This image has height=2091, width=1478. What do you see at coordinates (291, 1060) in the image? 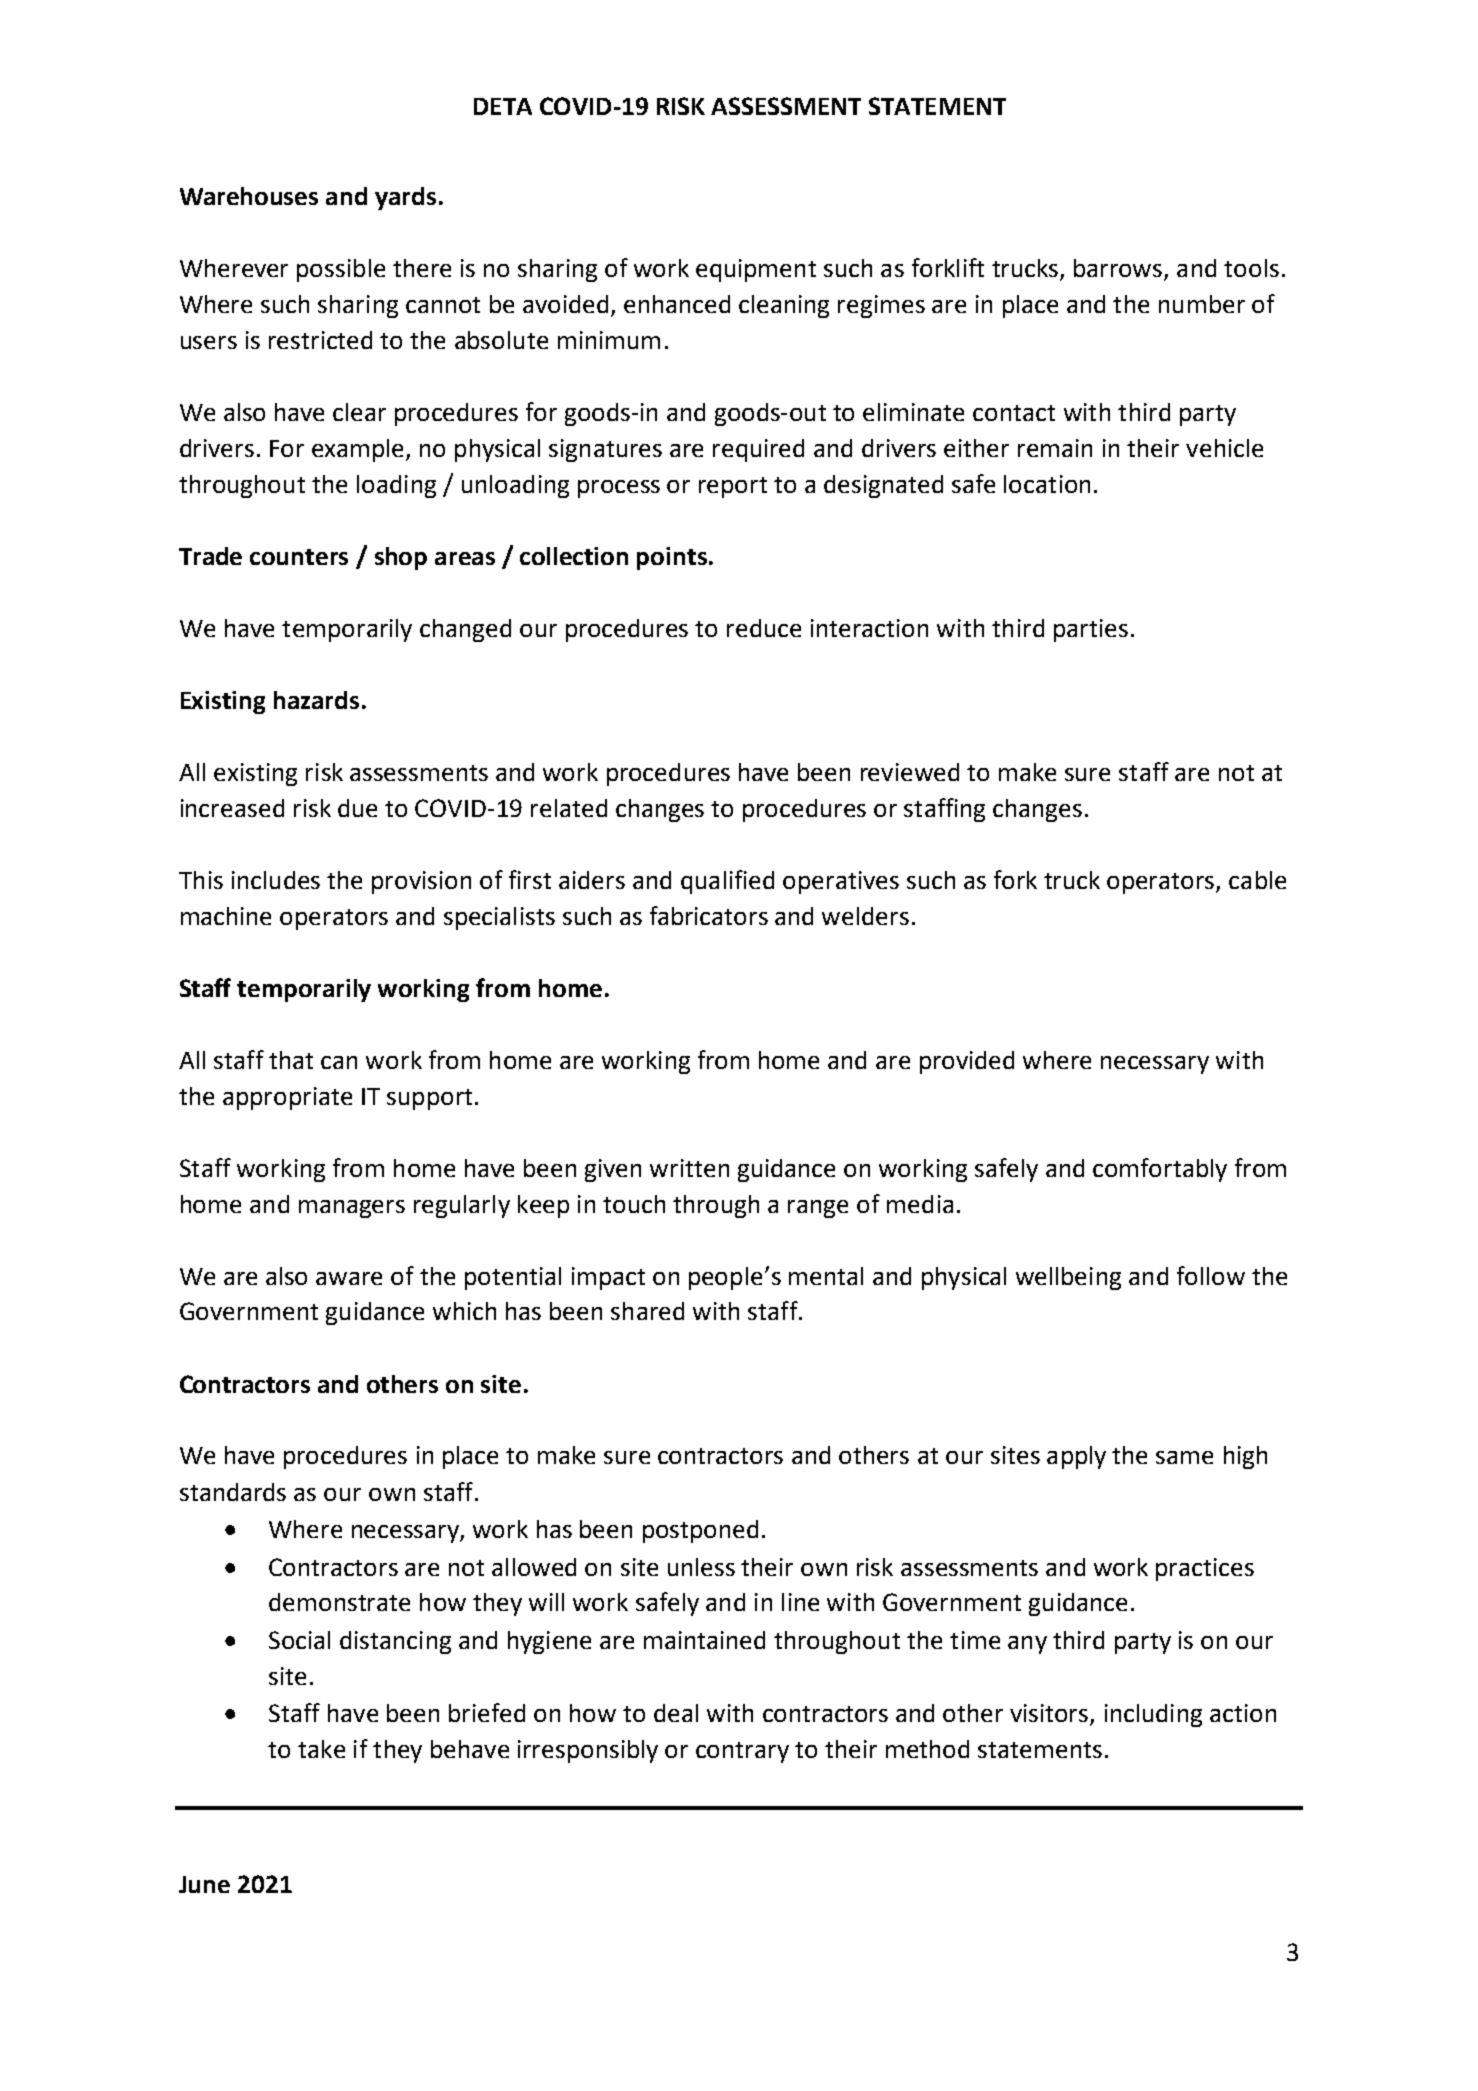
I see `that` at bounding box center [291, 1060].
